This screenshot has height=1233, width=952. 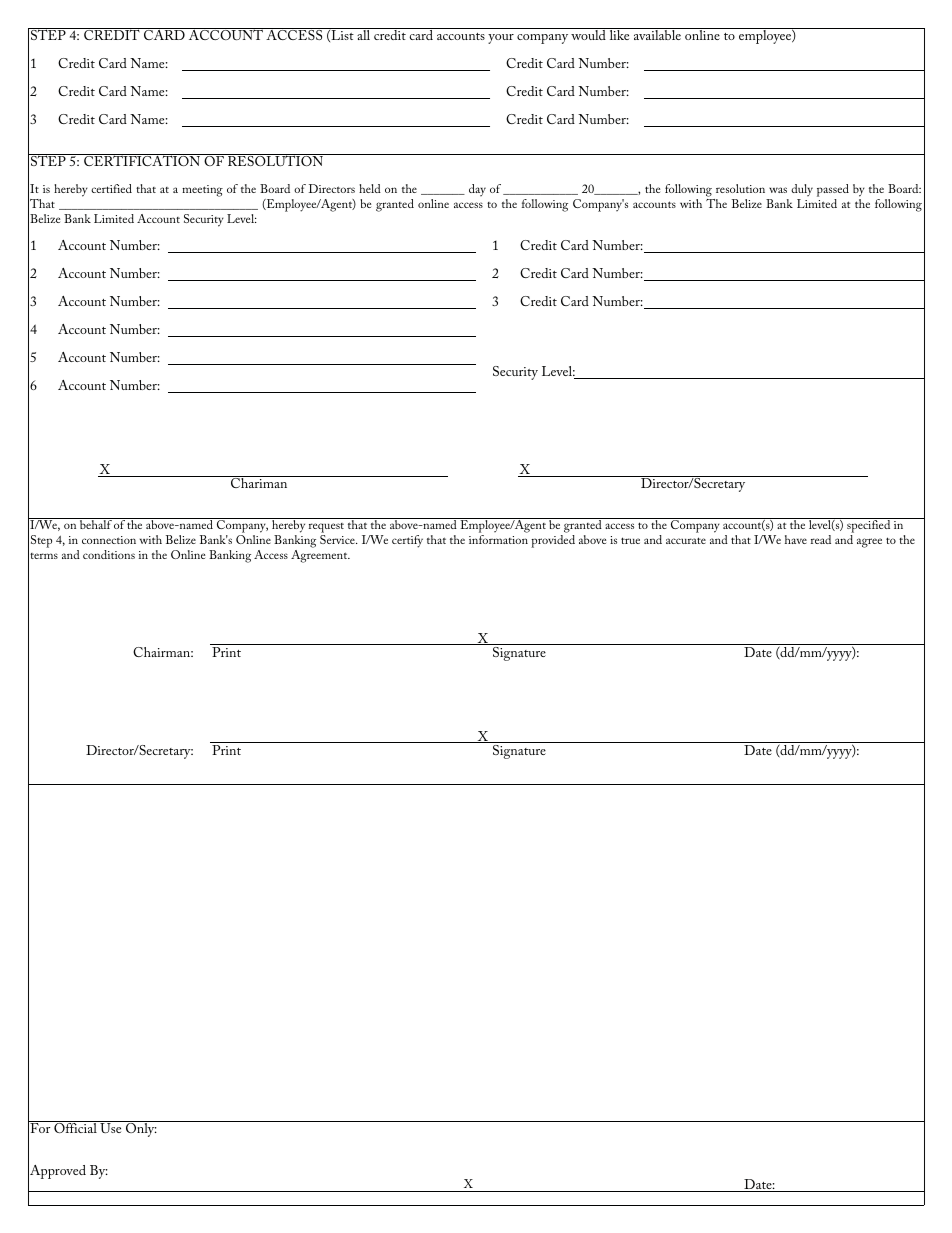 I want to click on accurate, so click(x=686, y=540).
